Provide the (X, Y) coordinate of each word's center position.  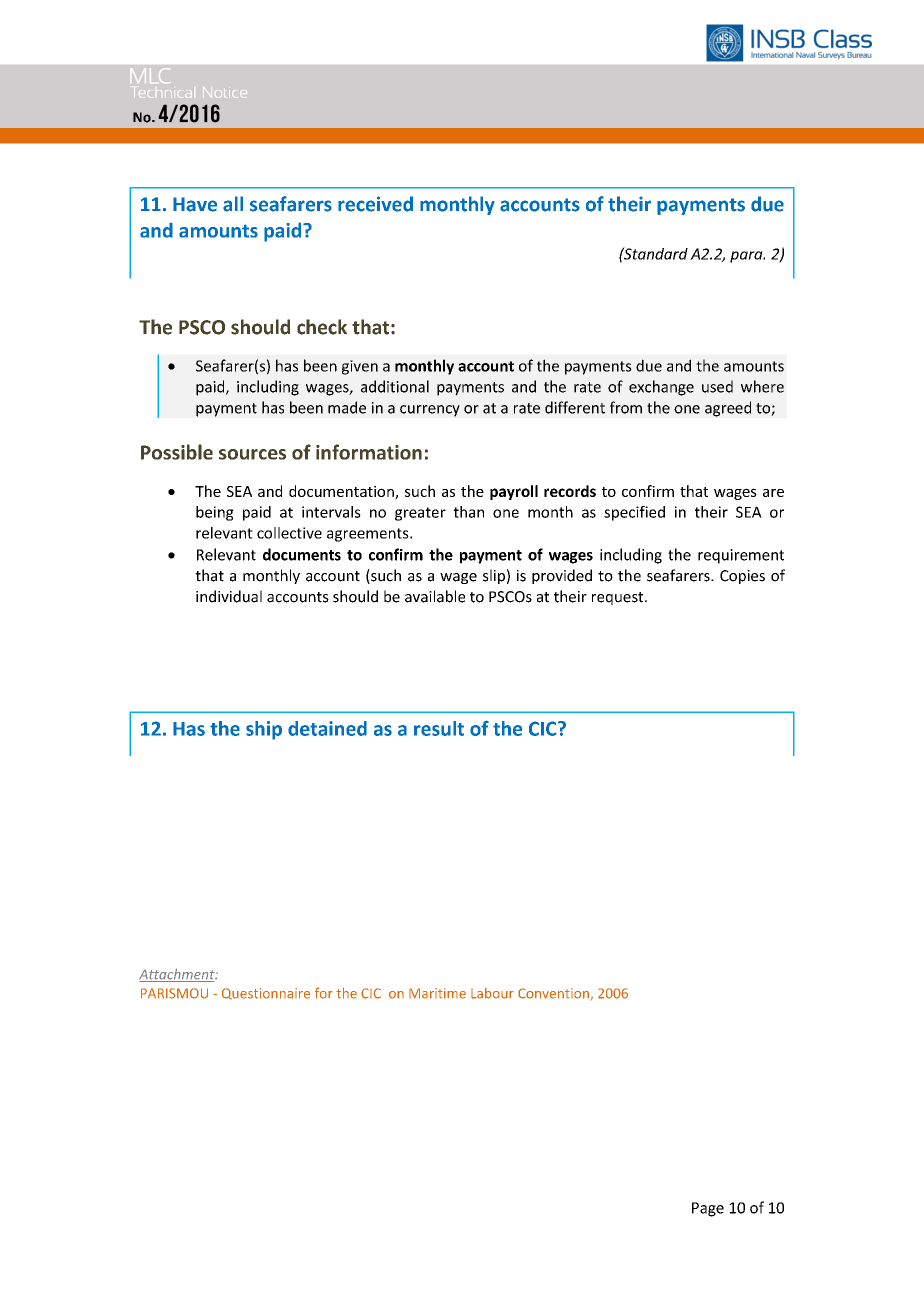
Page (708, 1209)
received (375, 204)
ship (264, 730)
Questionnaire (266, 994)
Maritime (437, 993)
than (468, 512)
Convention (553, 993)
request (619, 598)
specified (634, 513)
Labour (492, 993)
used (717, 386)
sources (252, 454)
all (233, 204)
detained (327, 728)
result (439, 728)
